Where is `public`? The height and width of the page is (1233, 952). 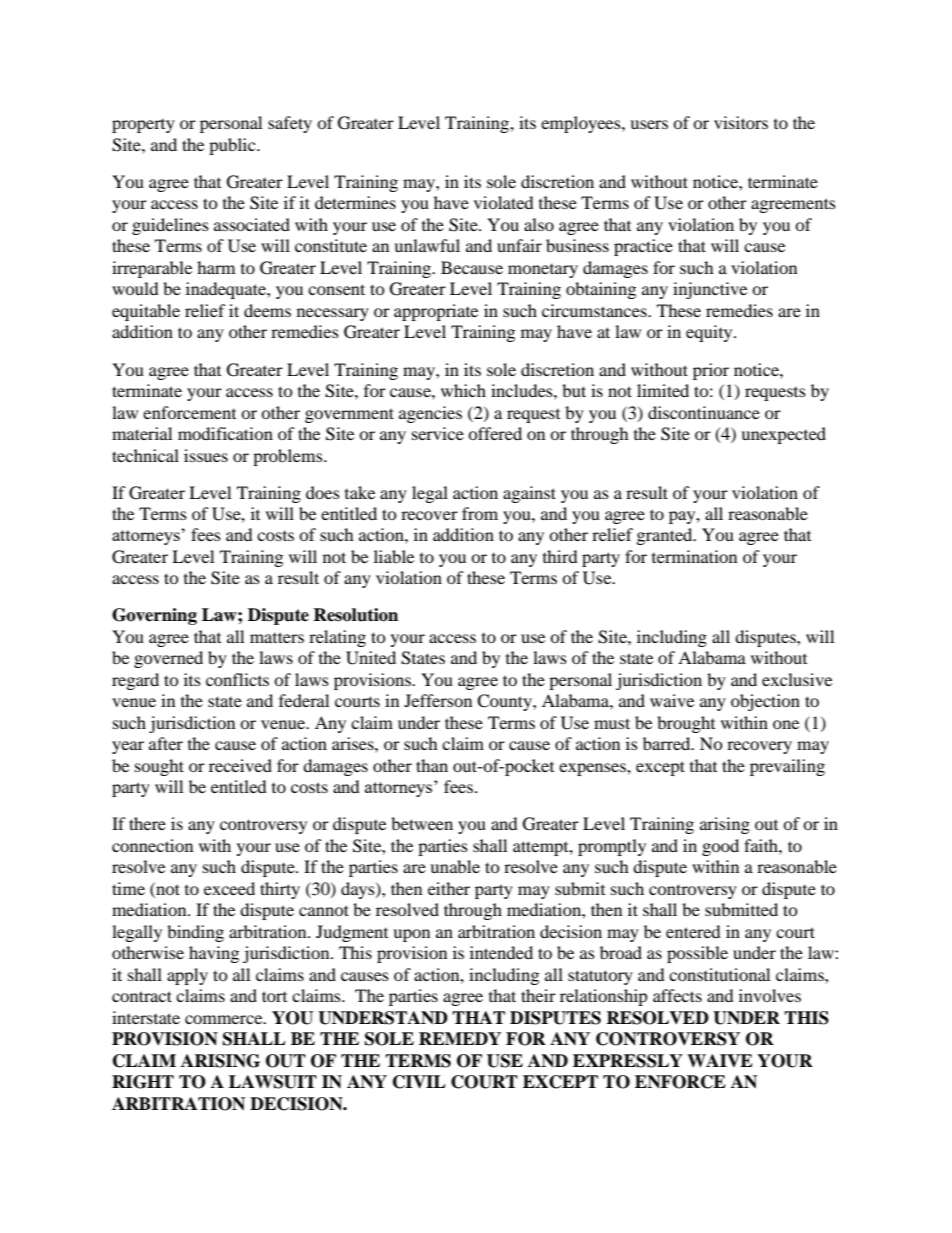
public is located at coordinates (233, 146).
